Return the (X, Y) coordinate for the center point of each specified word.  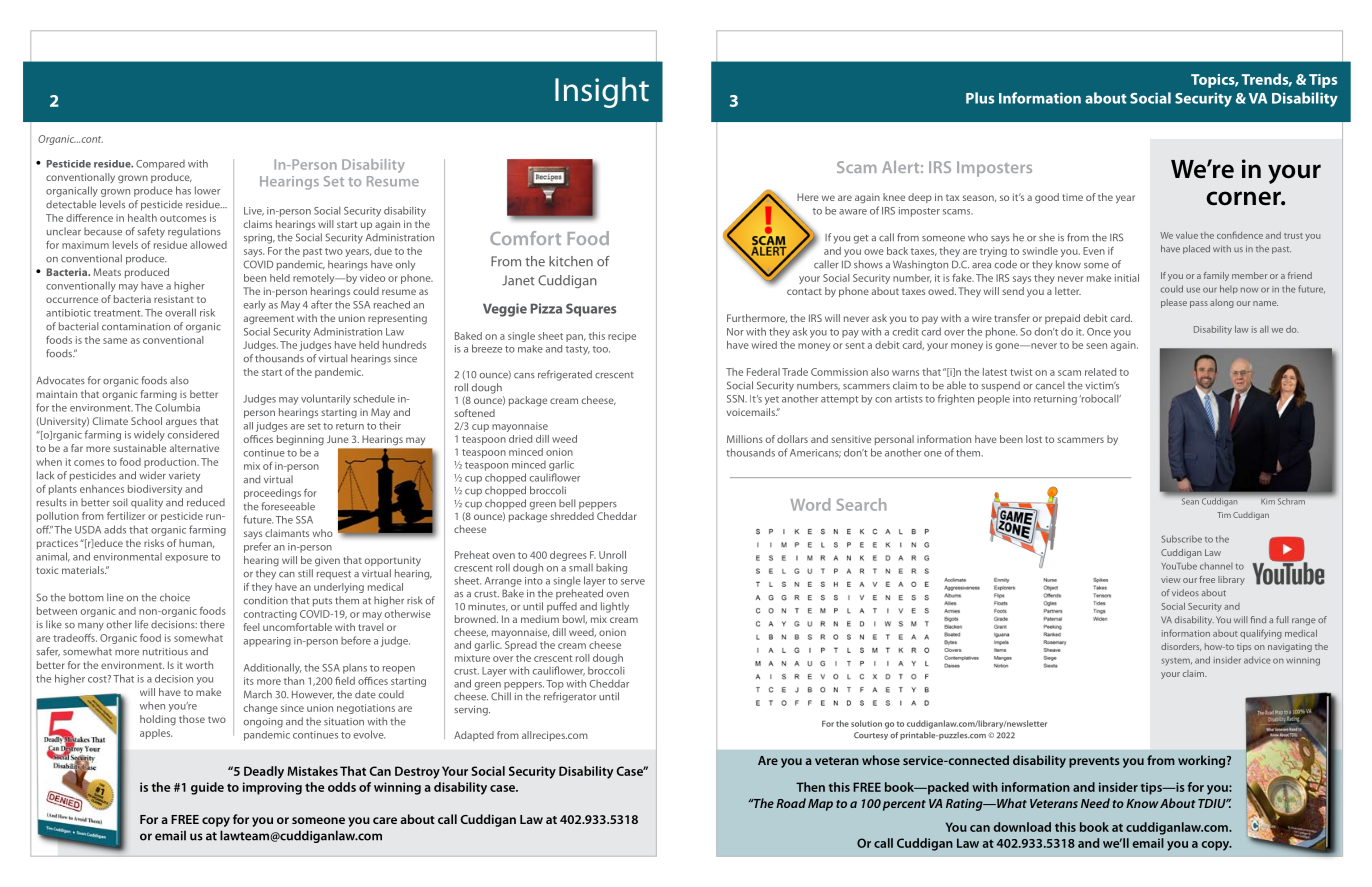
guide (207, 788)
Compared (160, 165)
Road (791, 803)
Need (1095, 803)
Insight (602, 92)
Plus (980, 98)
